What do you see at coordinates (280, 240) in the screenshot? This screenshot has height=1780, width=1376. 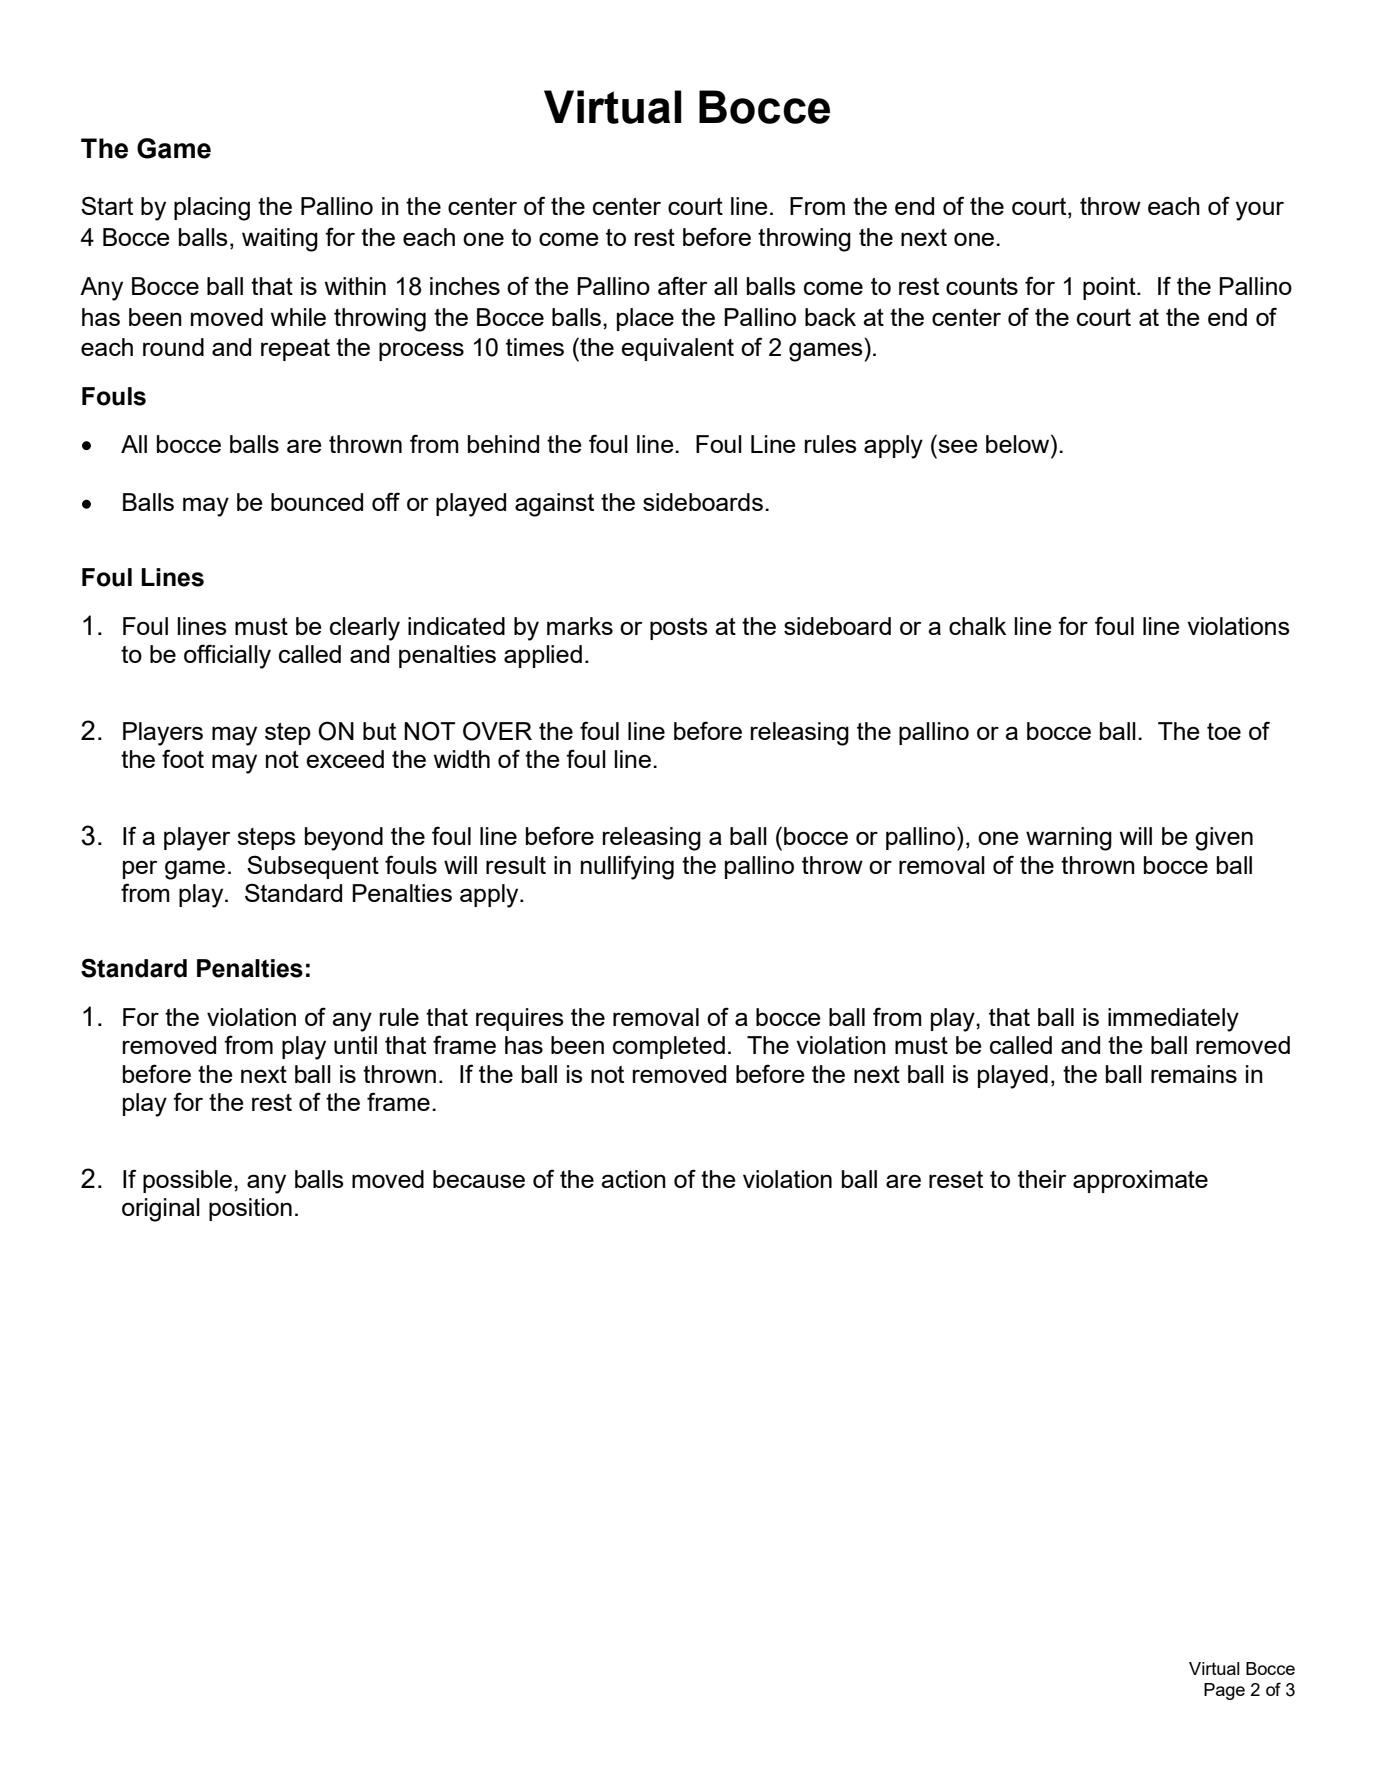 I see `waiting` at bounding box center [280, 240].
